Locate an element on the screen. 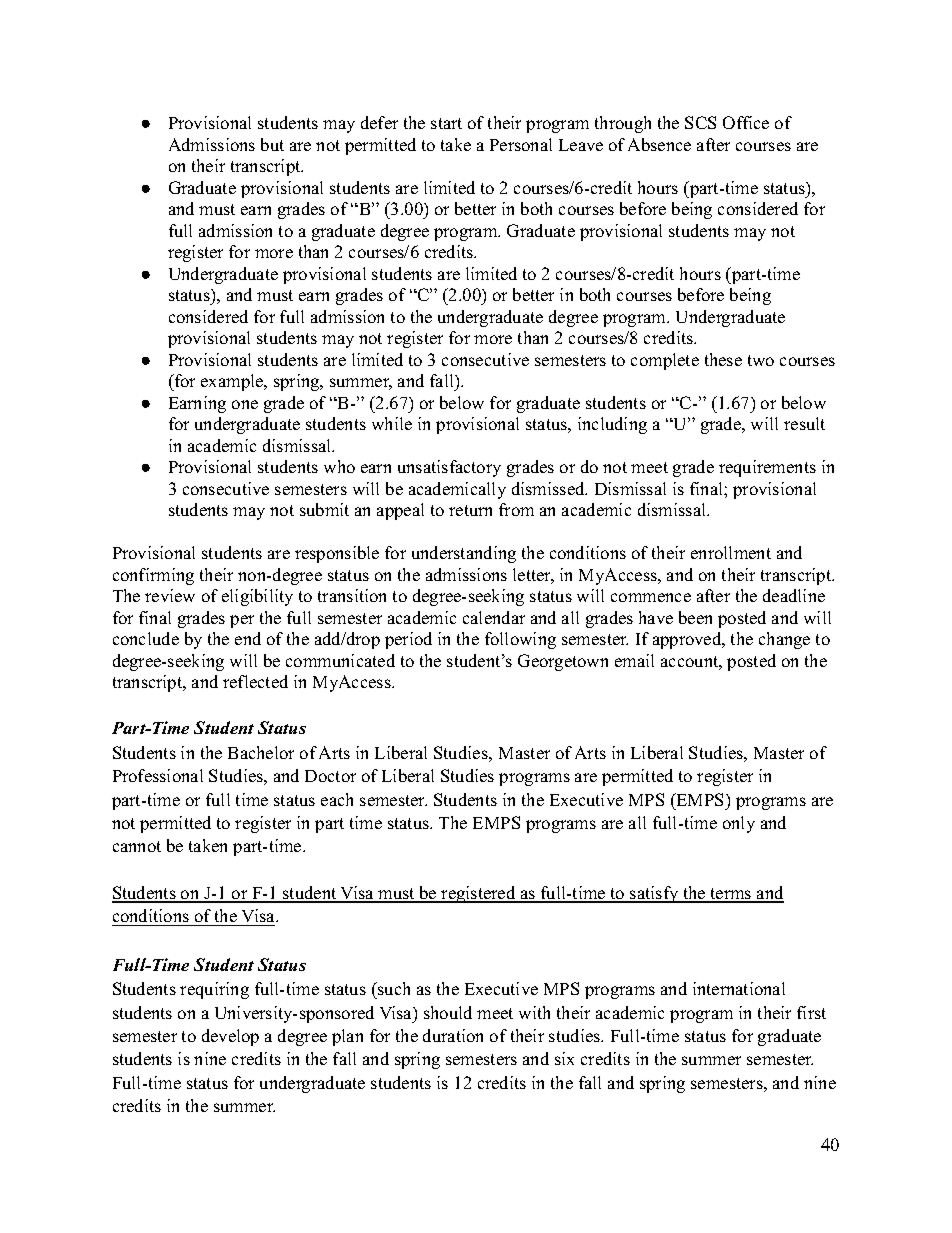  Georgetown is located at coordinates (563, 662).
